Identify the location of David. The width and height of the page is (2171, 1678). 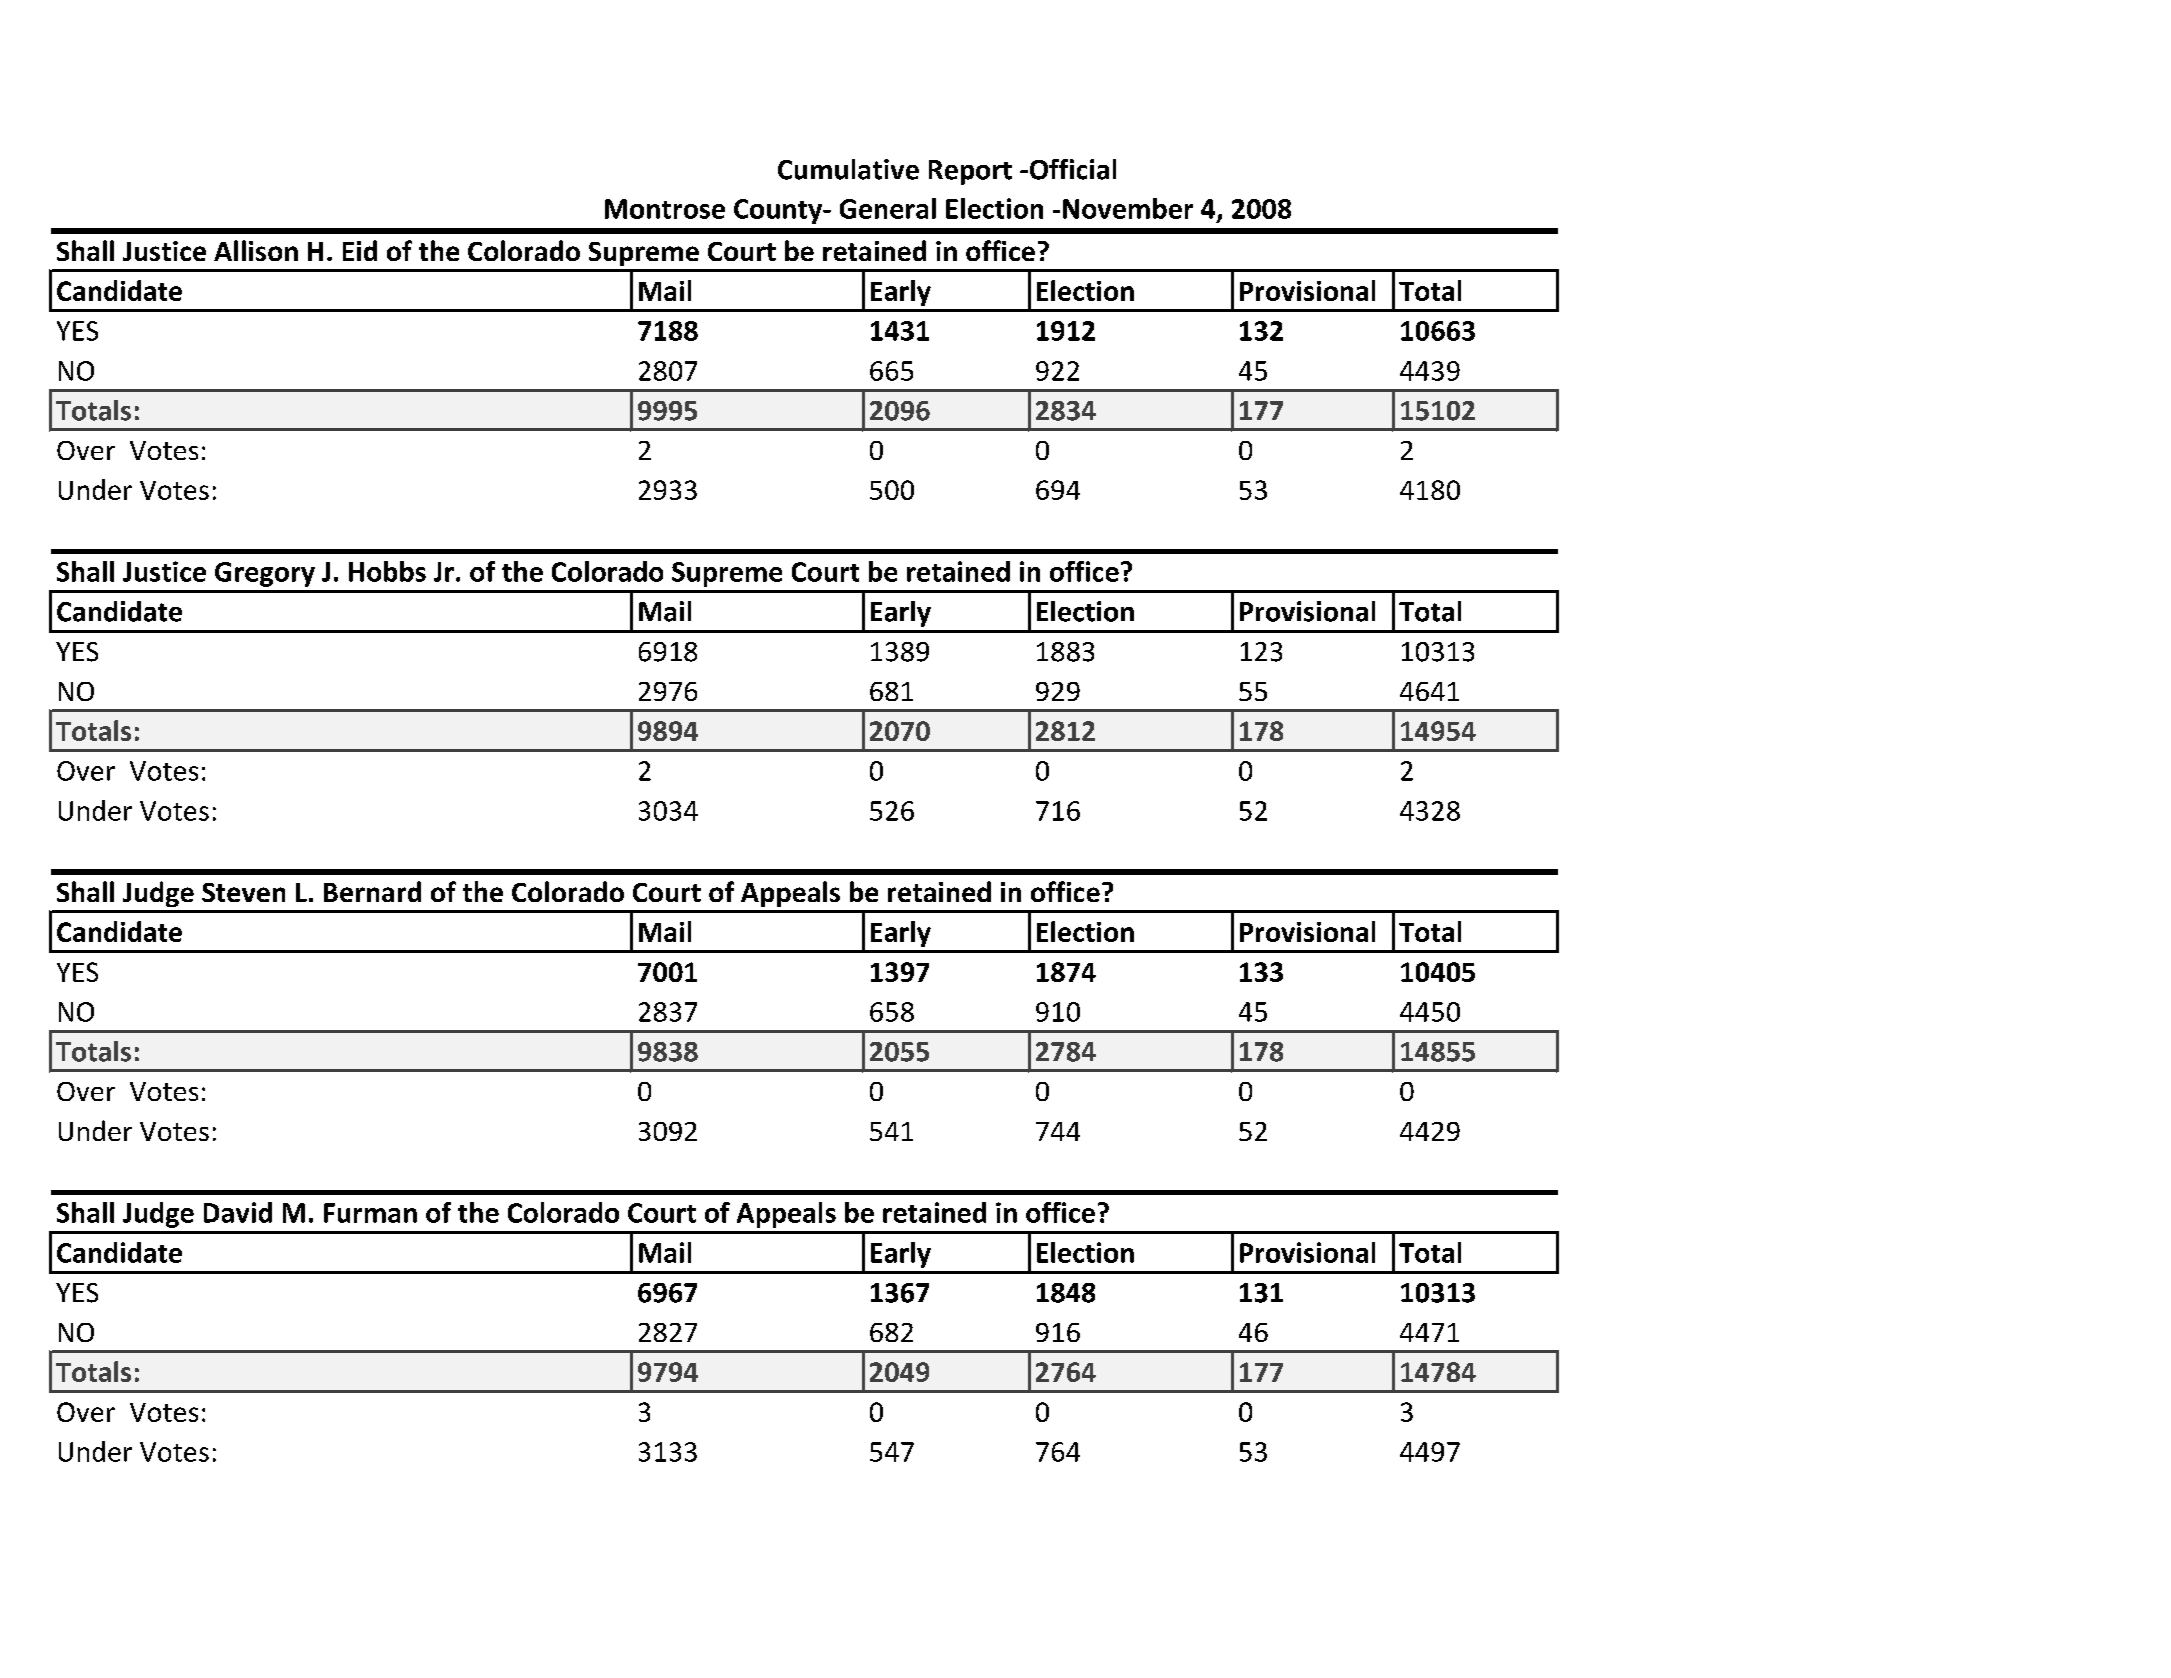
(238, 1212).
